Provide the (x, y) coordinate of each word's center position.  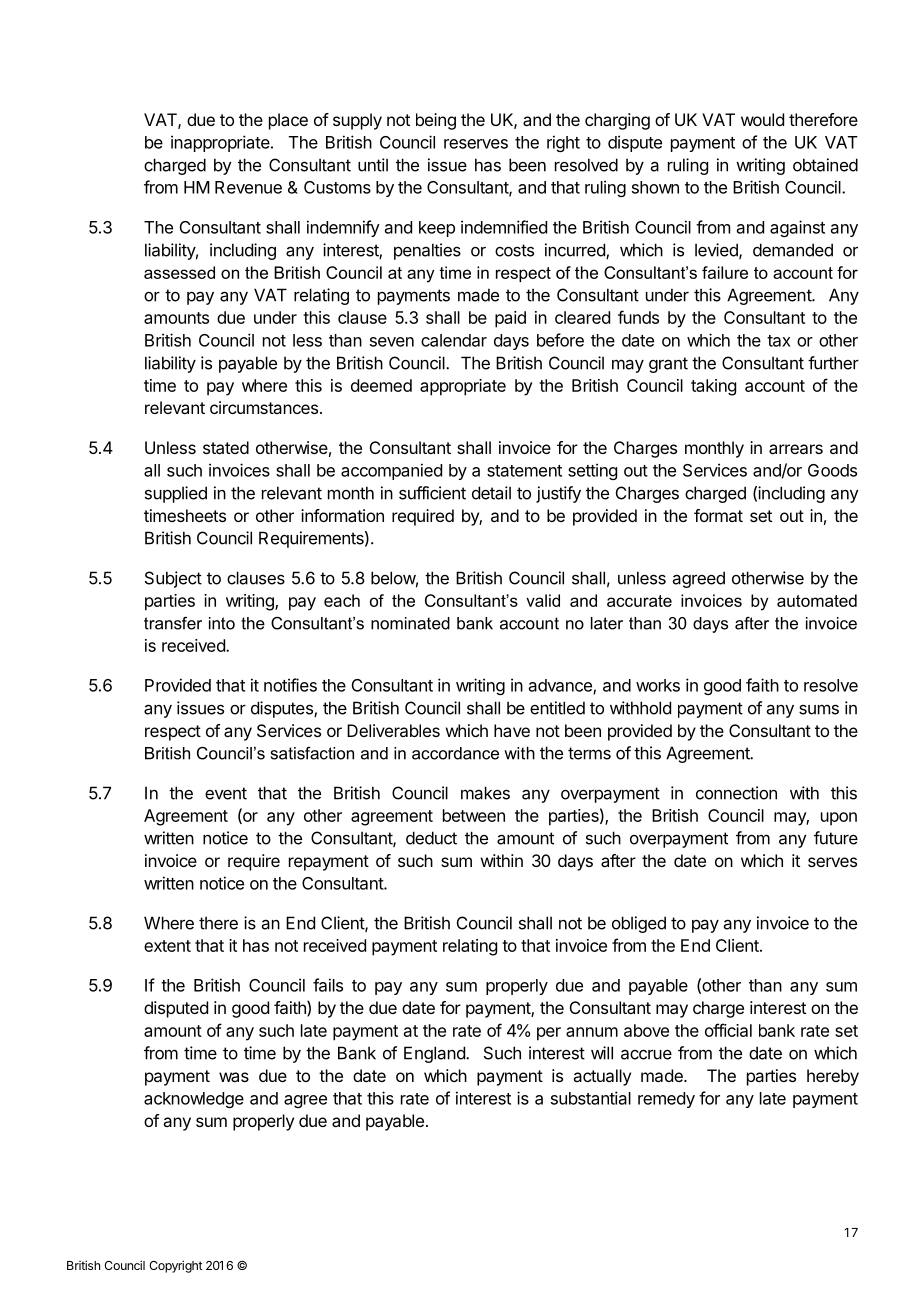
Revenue (248, 187)
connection (736, 793)
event (226, 793)
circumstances (264, 407)
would (762, 119)
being (436, 121)
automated (817, 600)
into (222, 623)
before (560, 340)
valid (543, 600)
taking (713, 387)
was (234, 1077)
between (474, 815)
